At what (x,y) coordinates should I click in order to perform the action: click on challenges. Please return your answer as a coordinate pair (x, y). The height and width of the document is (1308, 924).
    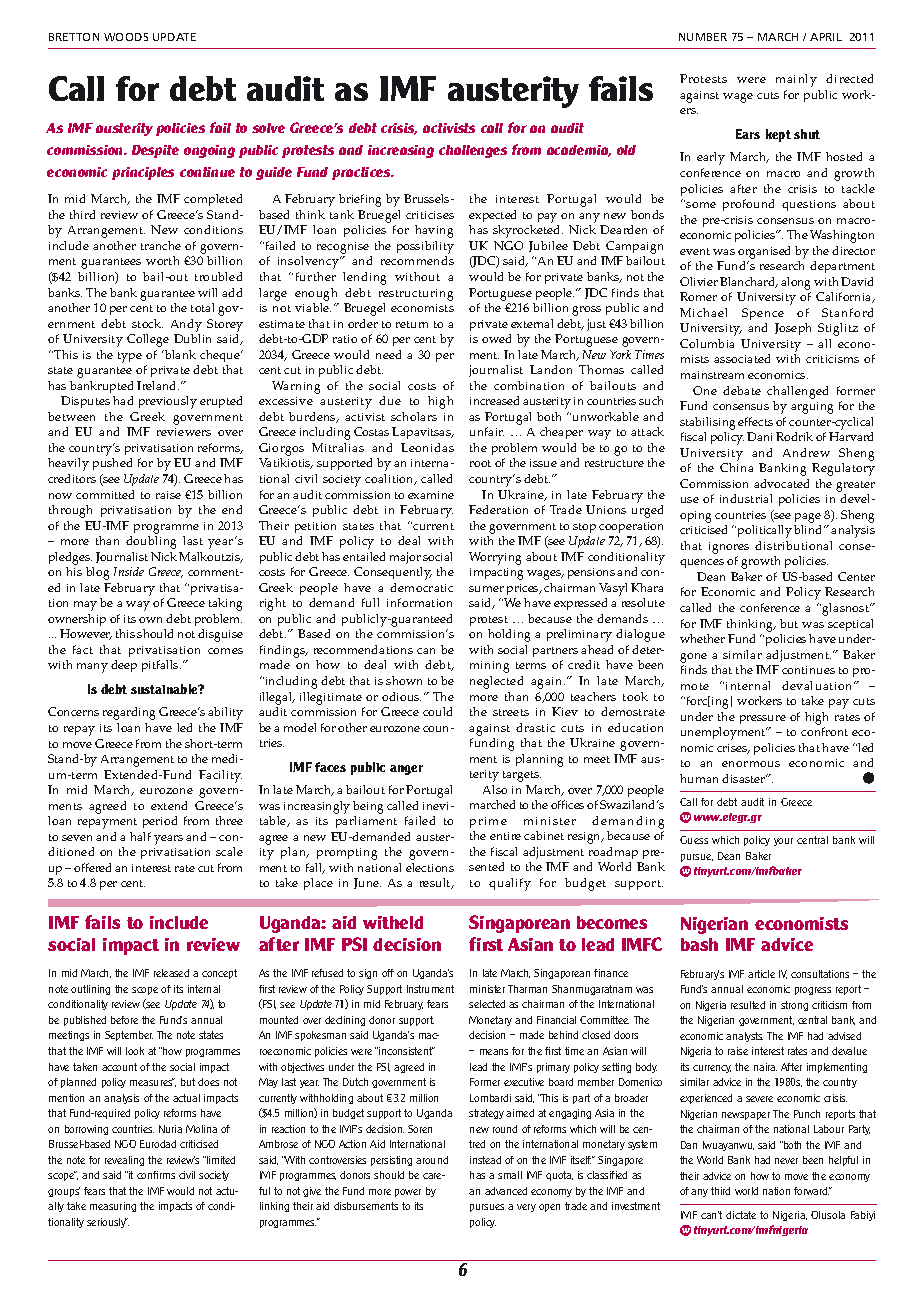
    Looking at the image, I should click on (473, 151).
